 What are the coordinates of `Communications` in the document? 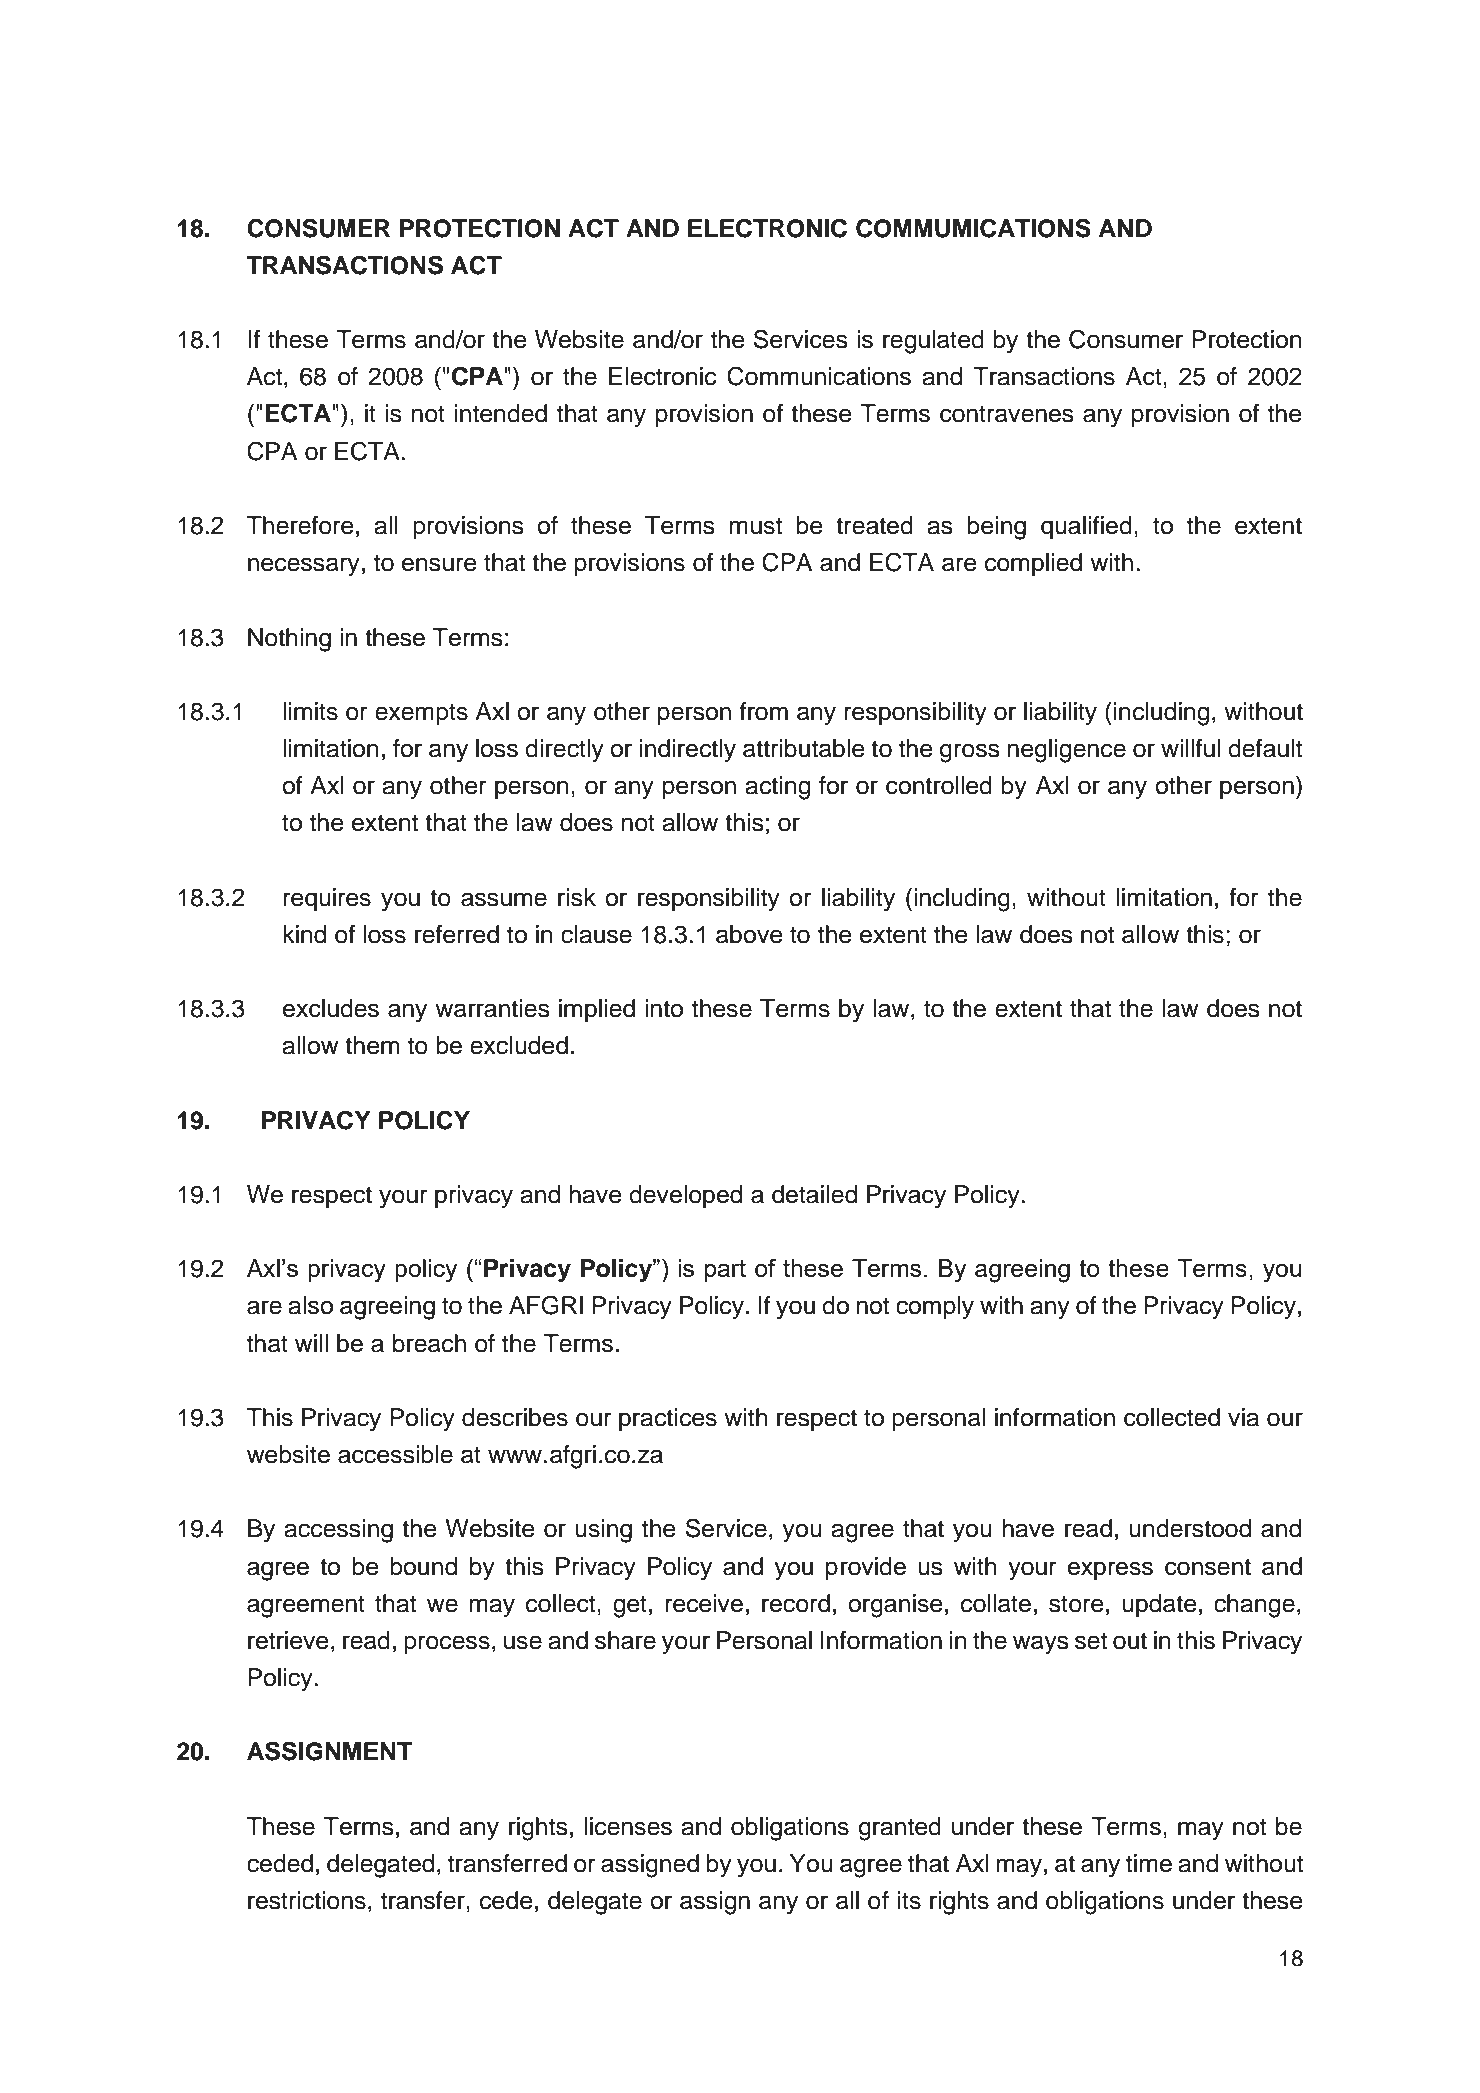 It's located at (819, 376).
